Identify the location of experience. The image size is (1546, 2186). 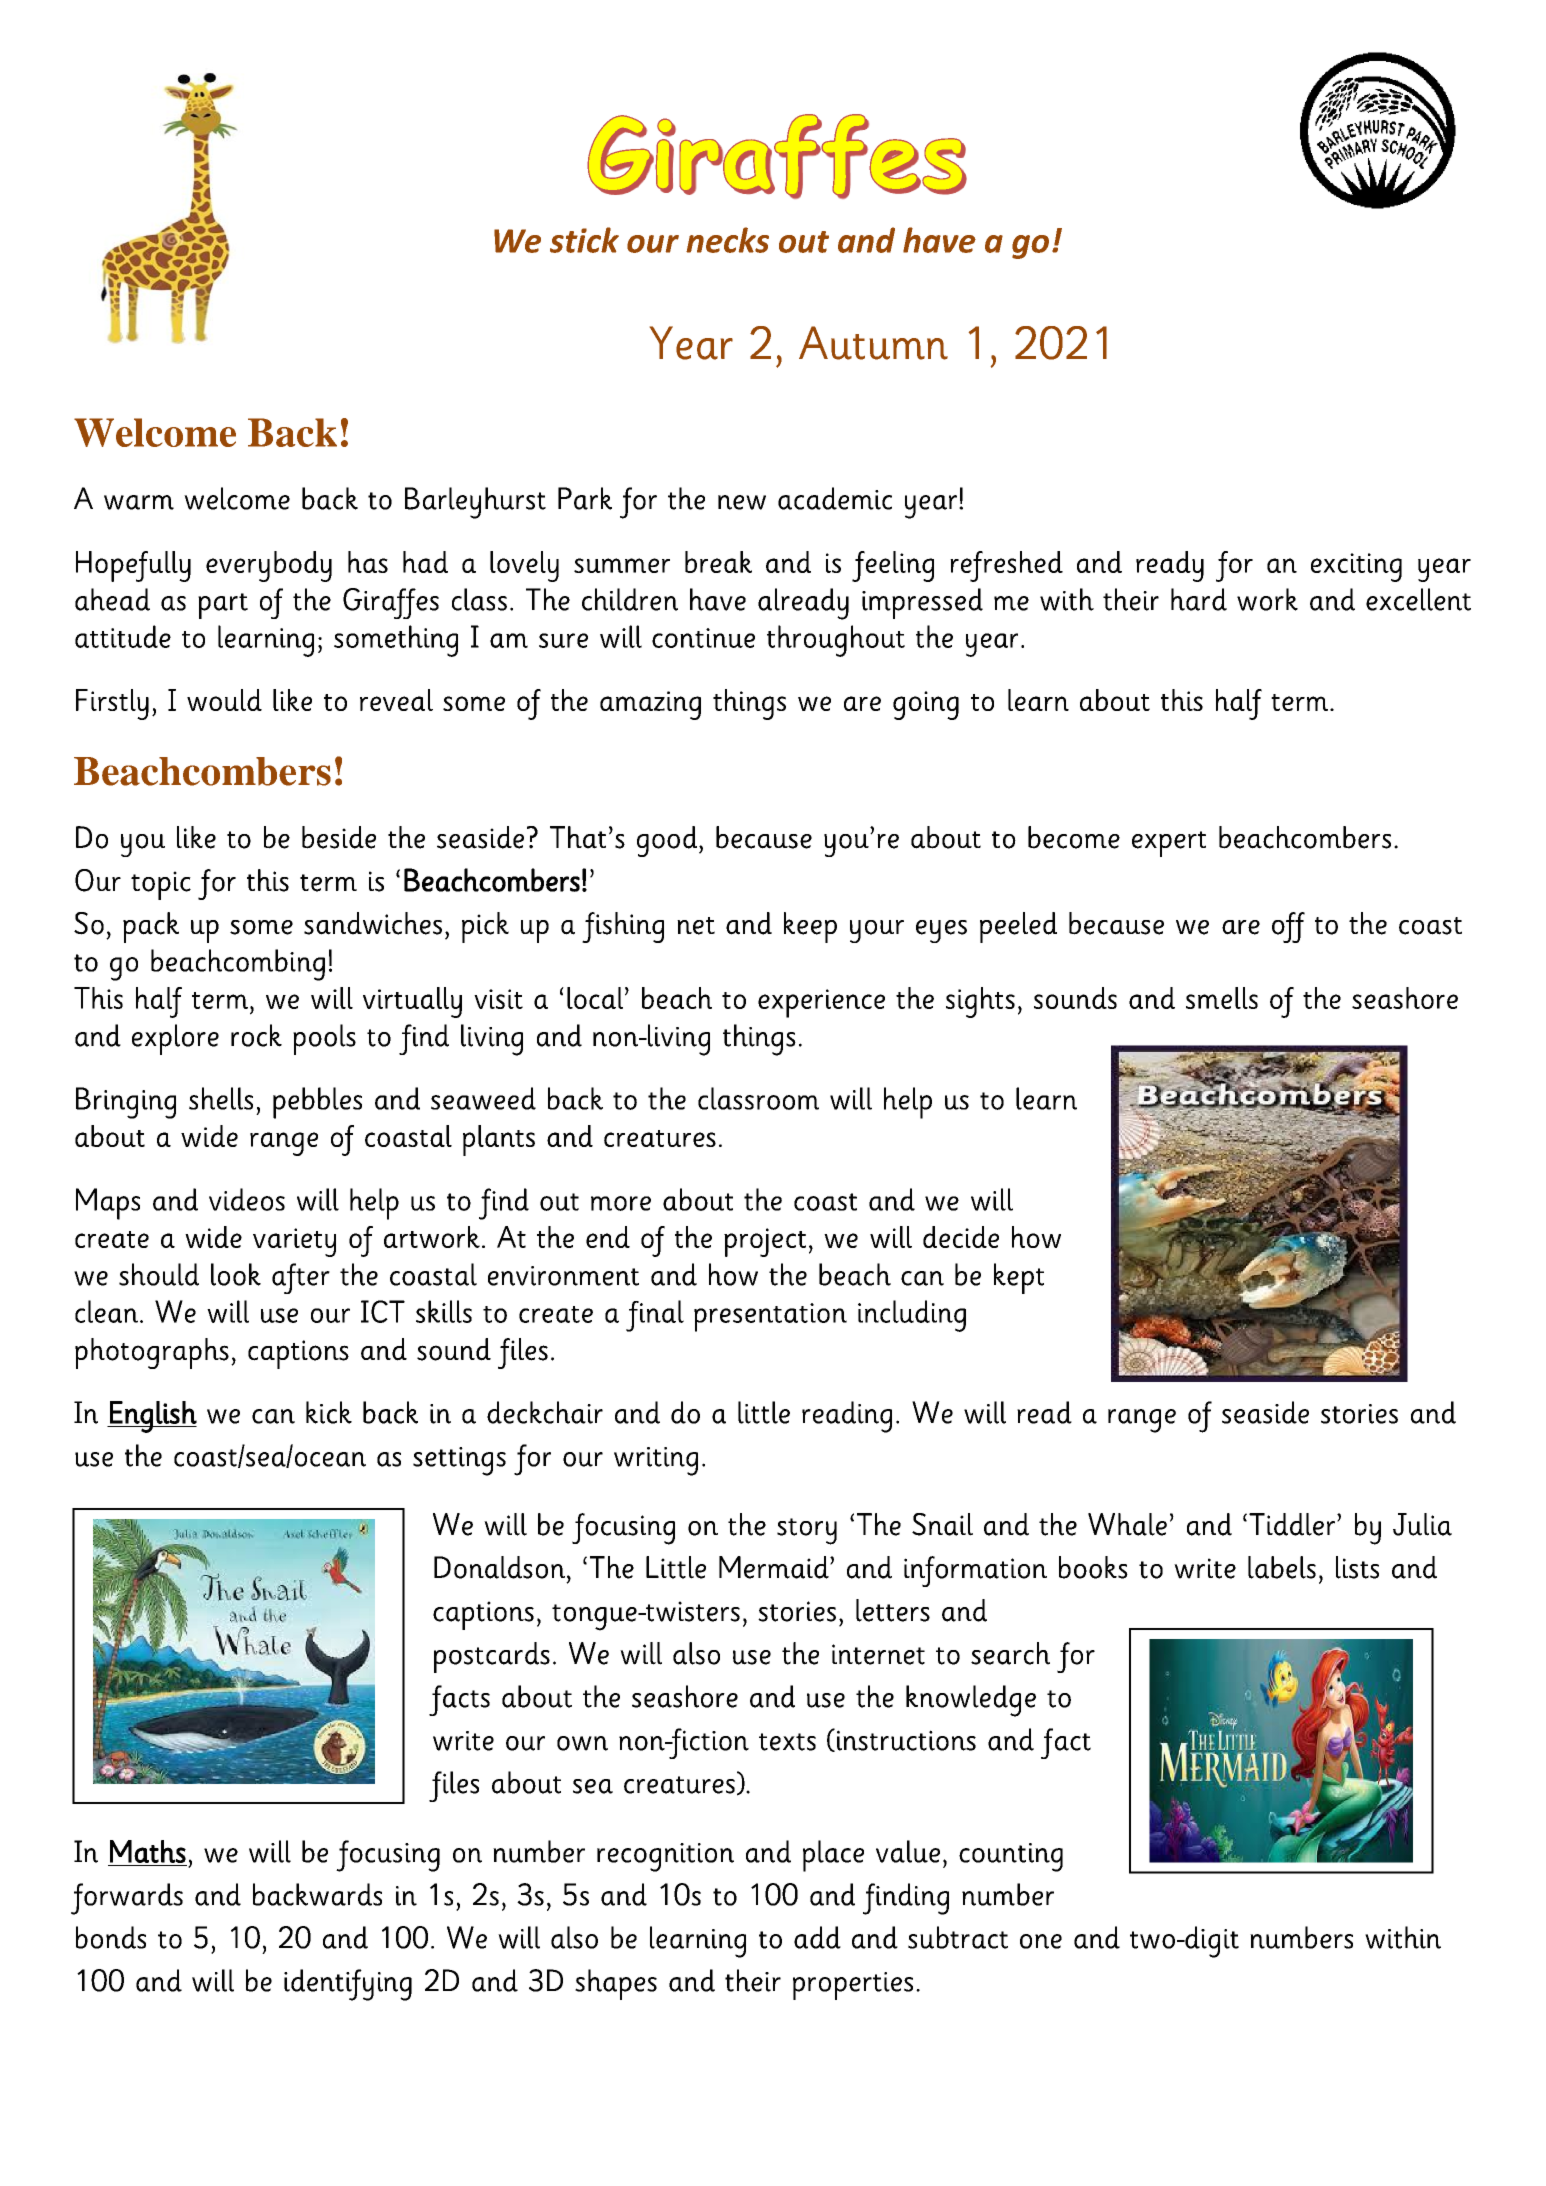
(821, 1003).
